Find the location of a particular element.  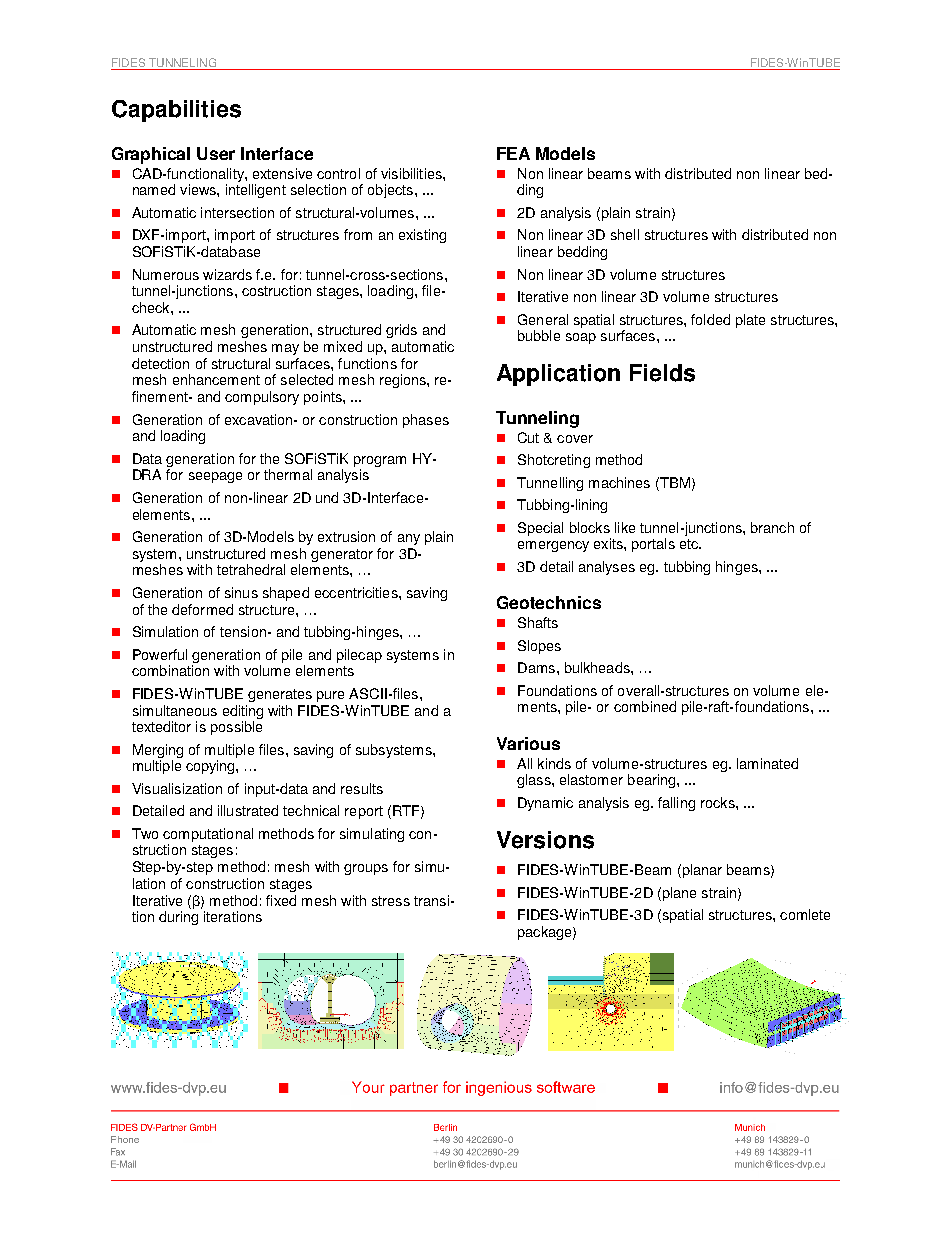

User is located at coordinates (216, 153).
